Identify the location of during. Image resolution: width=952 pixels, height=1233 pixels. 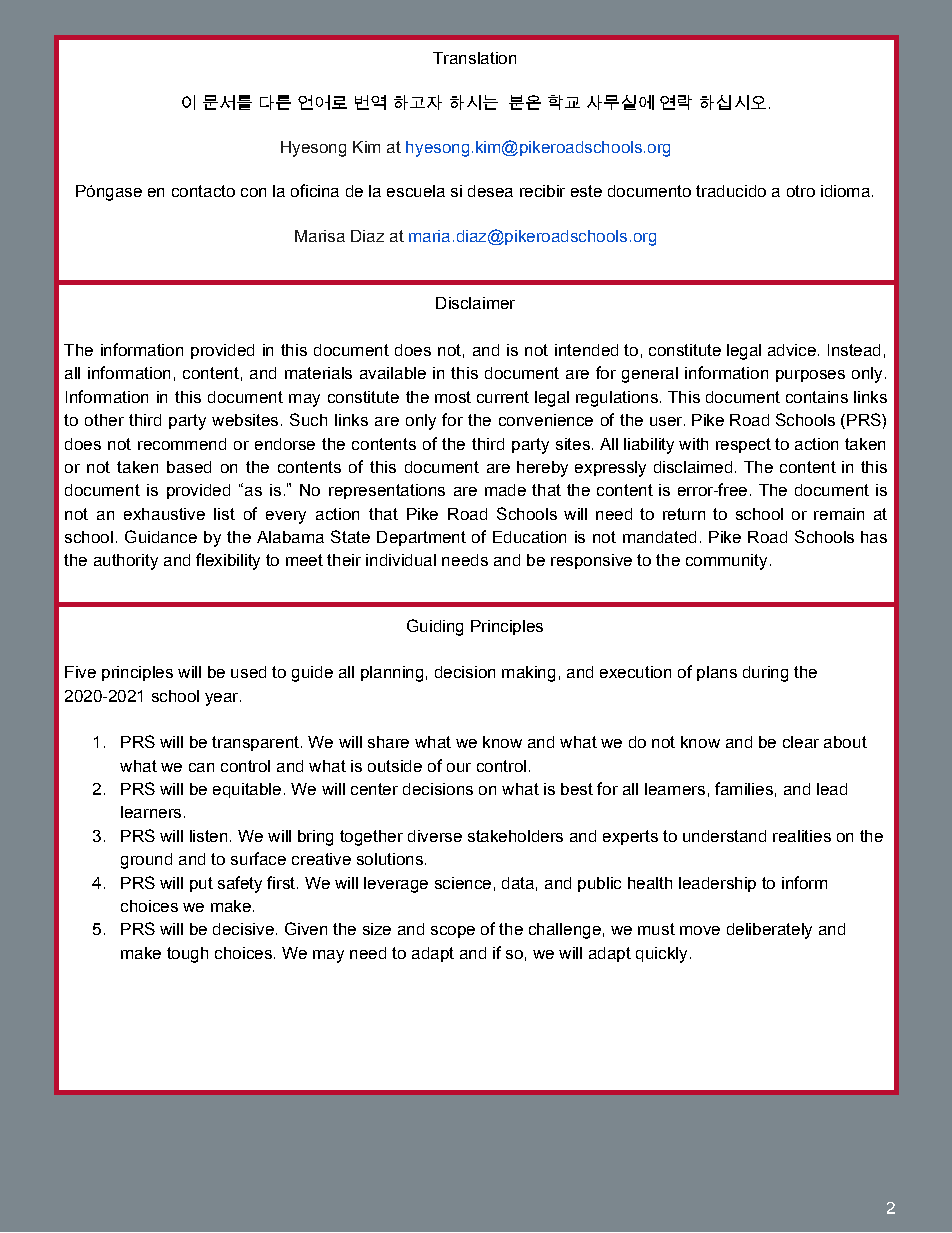
(765, 674).
